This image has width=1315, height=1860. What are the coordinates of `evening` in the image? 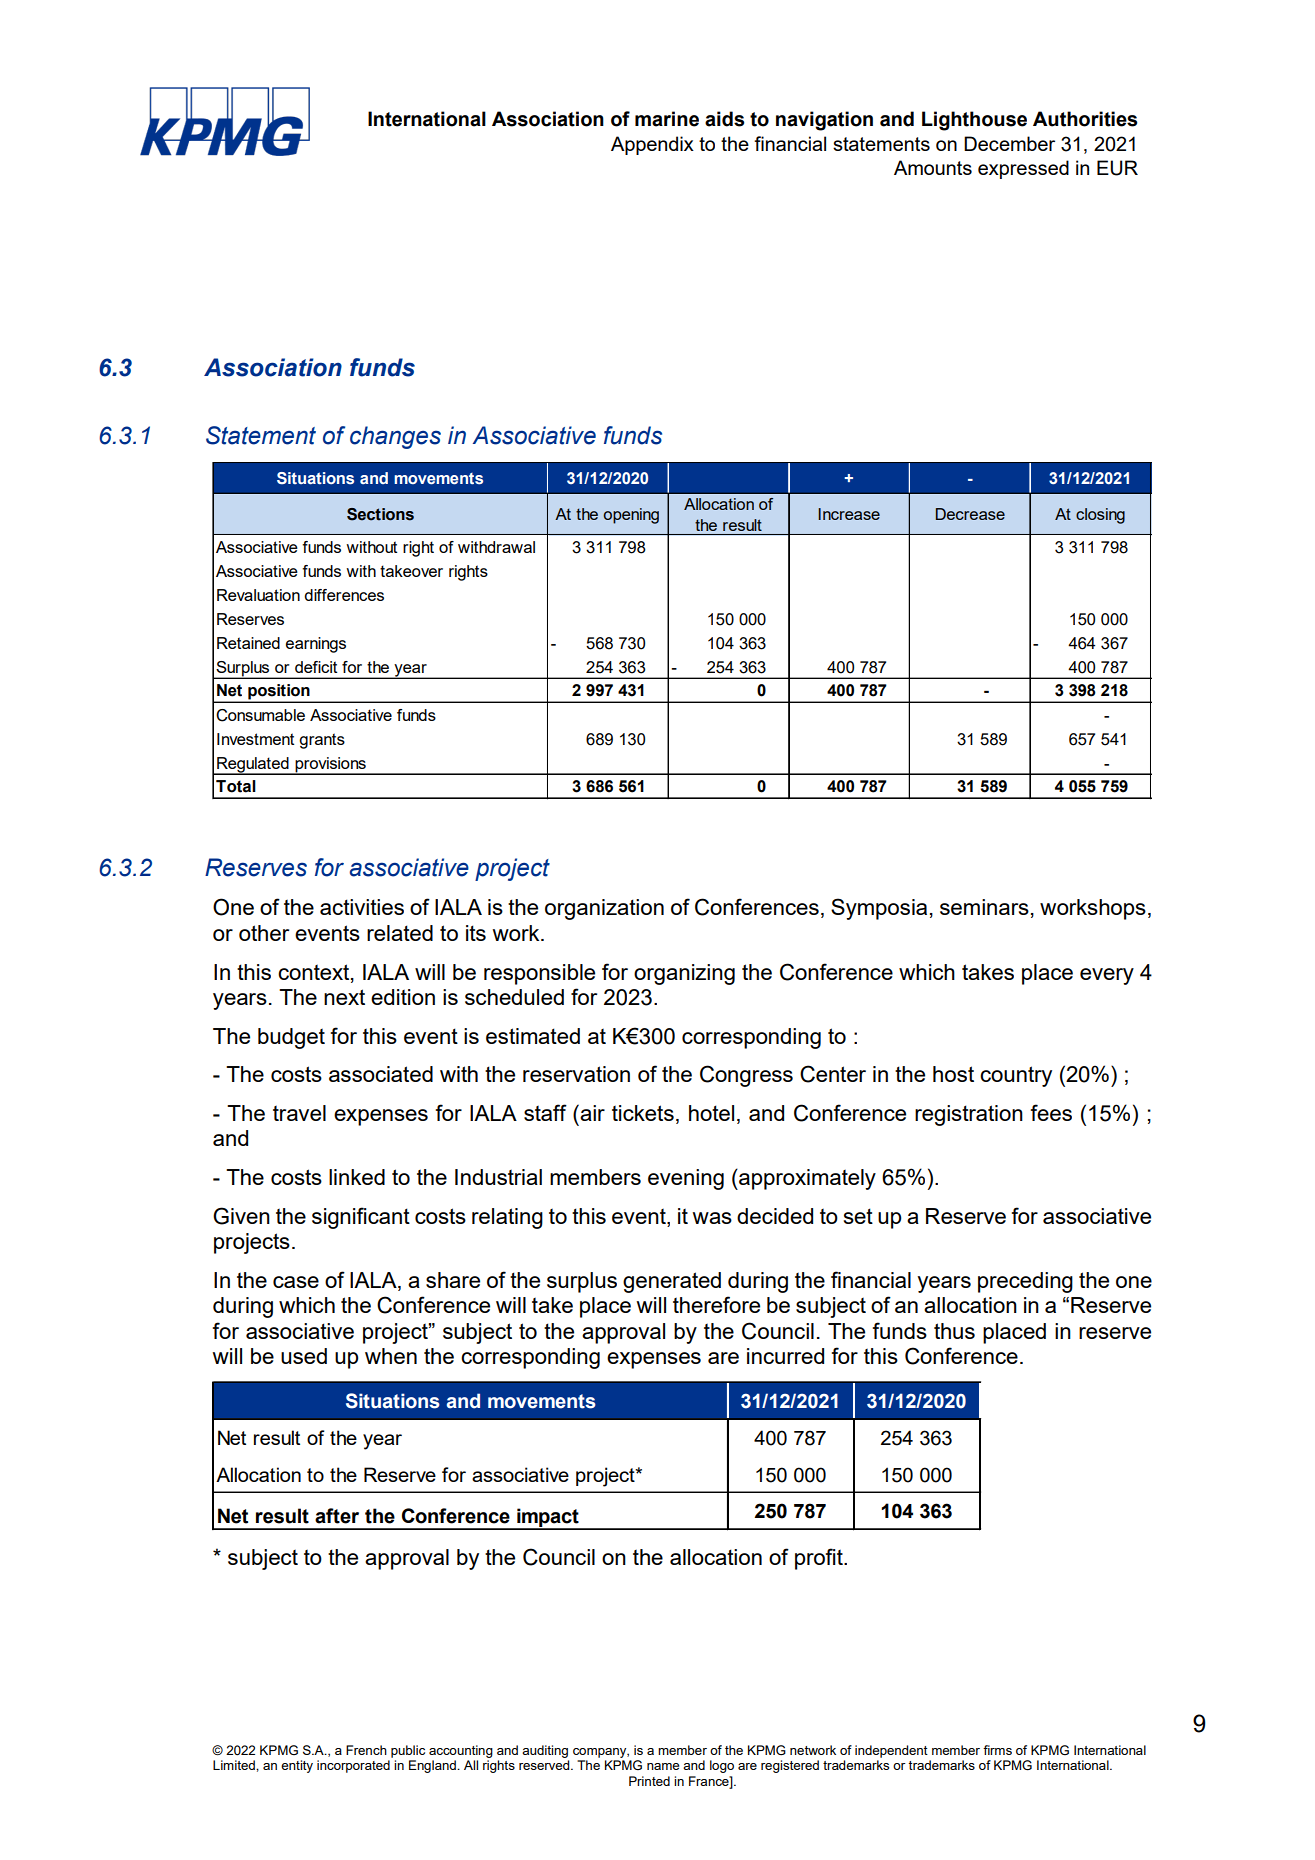 It's located at (686, 1179).
